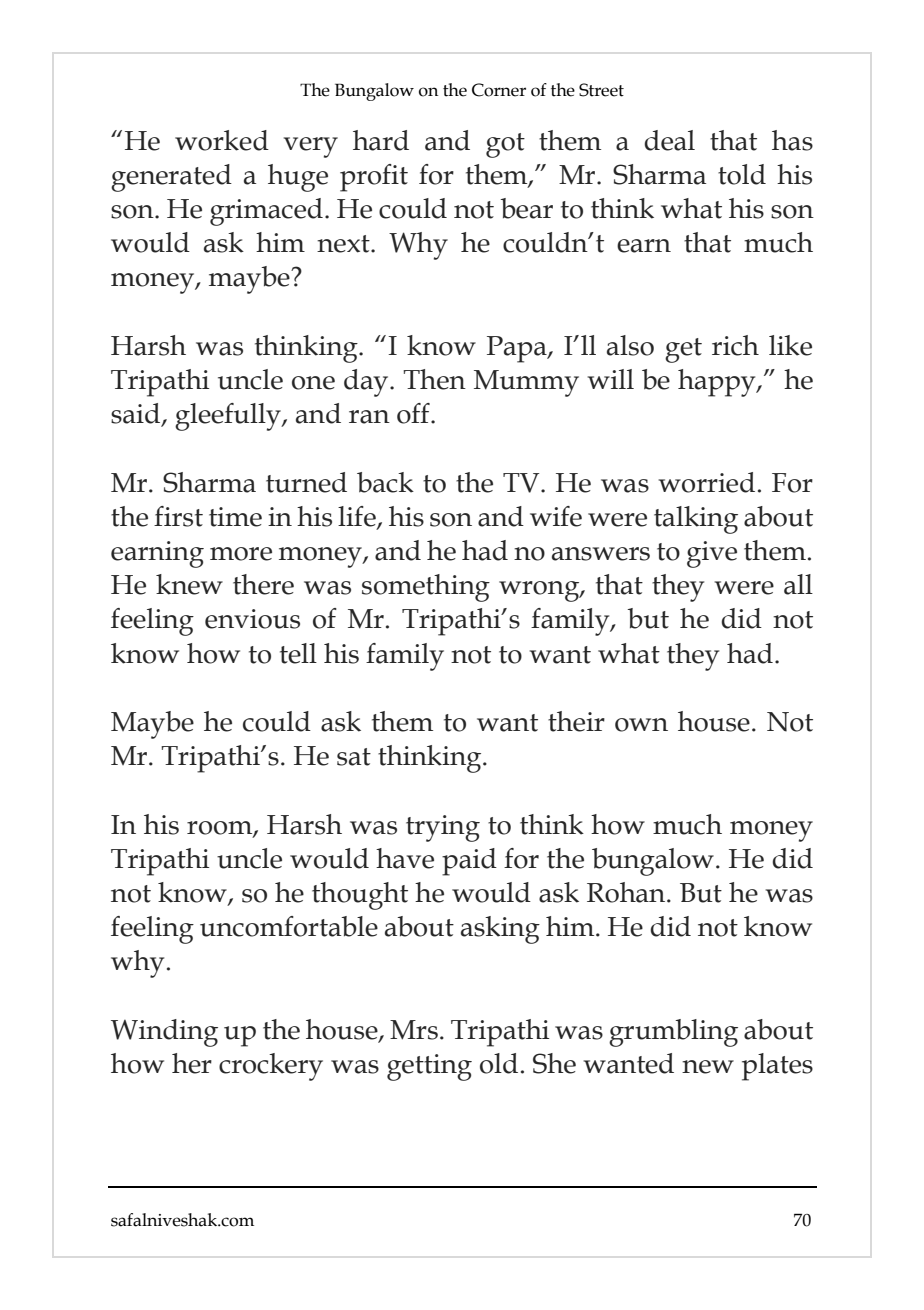 The height and width of the screenshot is (1310, 924). I want to click on deal, so click(669, 140).
